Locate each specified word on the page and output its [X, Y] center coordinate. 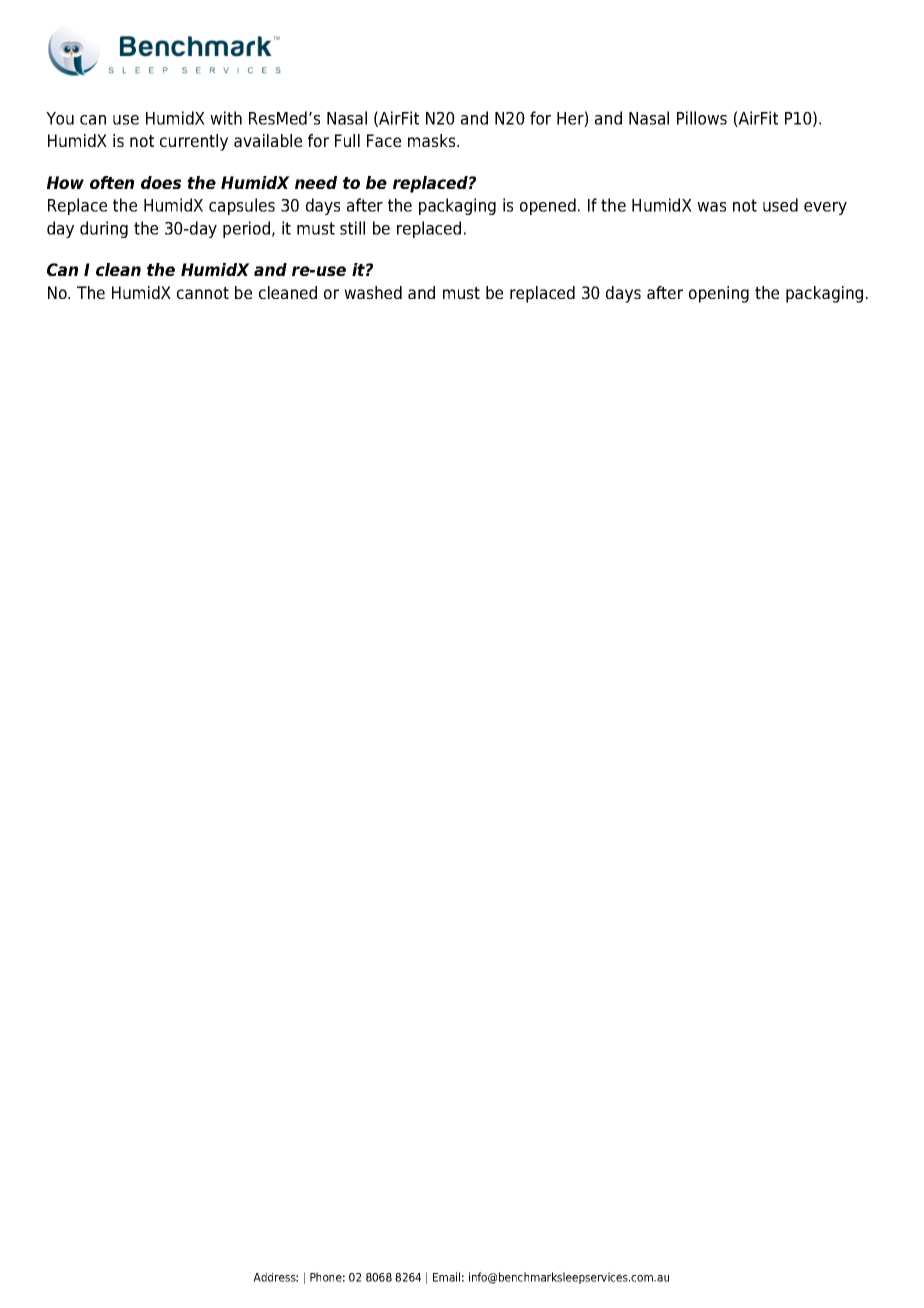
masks [433, 140]
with [226, 118]
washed [373, 292]
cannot [203, 293]
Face [384, 140]
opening [719, 294]
